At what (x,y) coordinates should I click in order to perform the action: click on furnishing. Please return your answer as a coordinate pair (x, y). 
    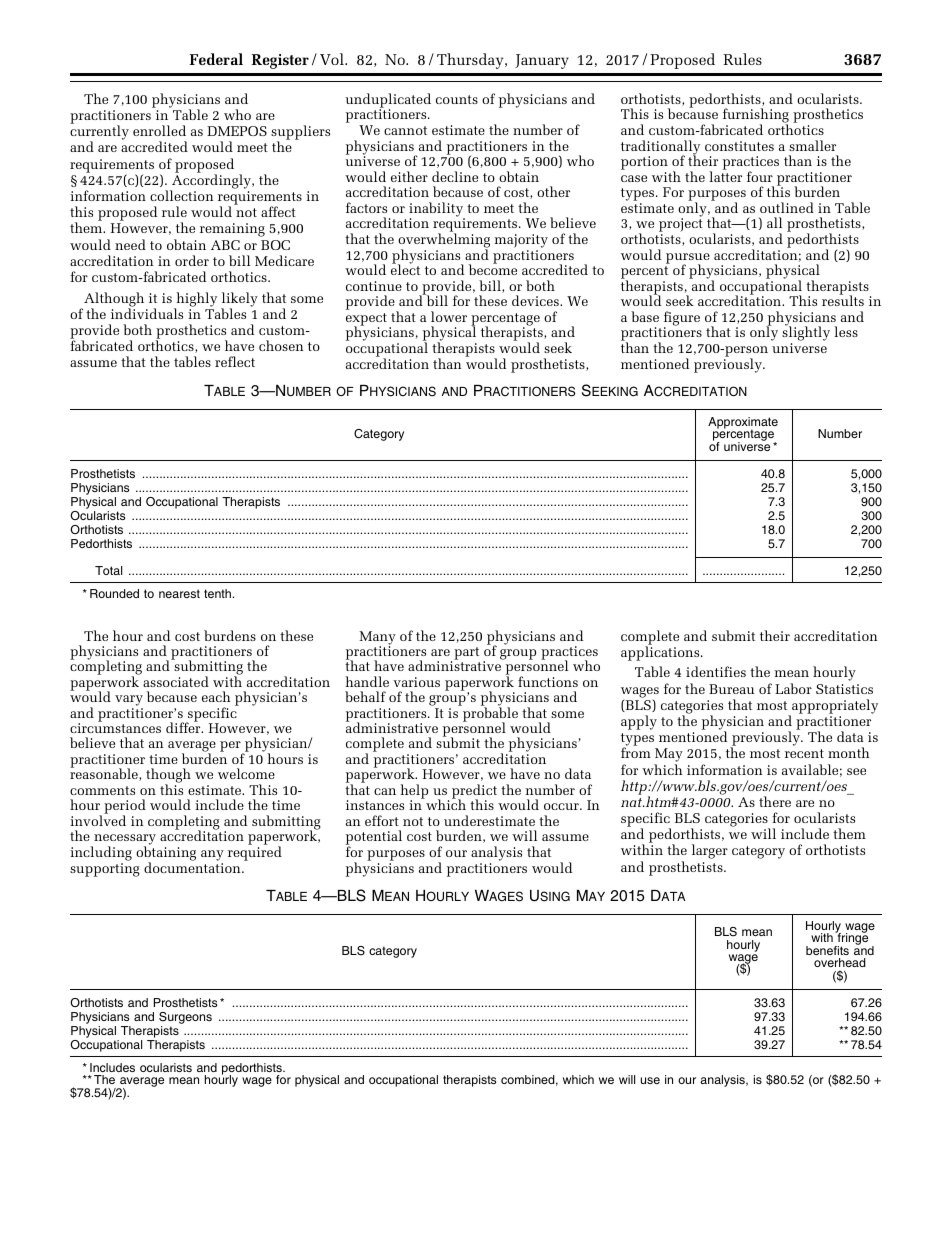
    Looking at the image, I should click on (756, 117).
